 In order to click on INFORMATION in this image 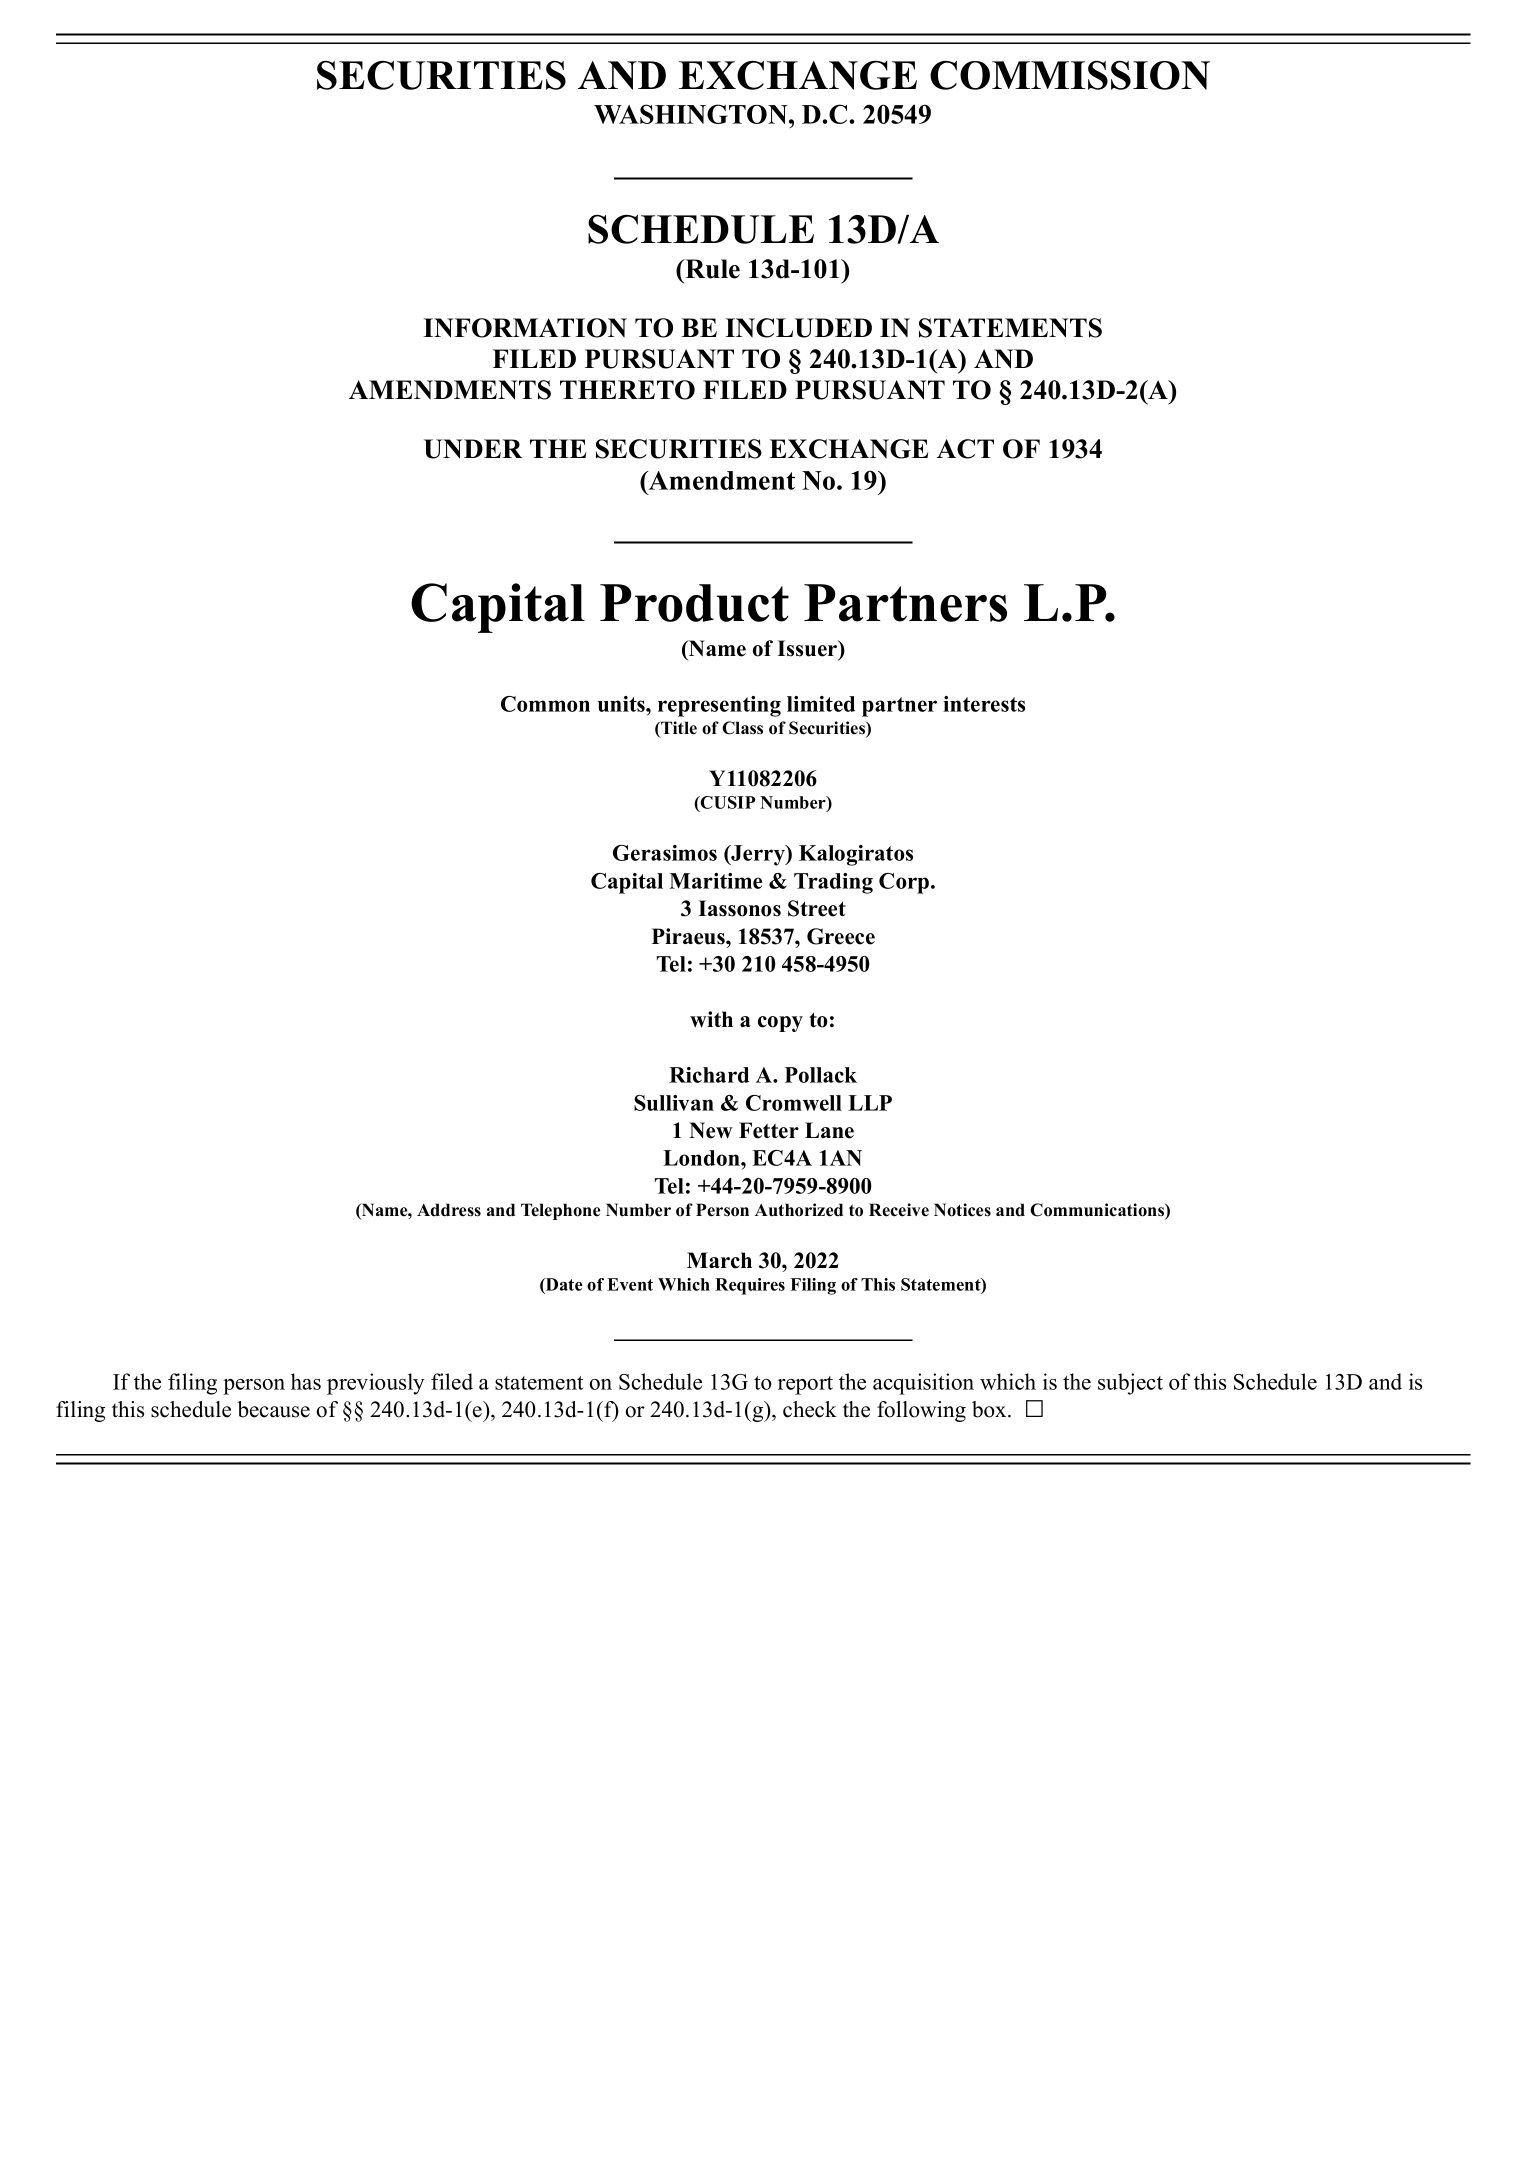, I will do `click(525, 328)`.
